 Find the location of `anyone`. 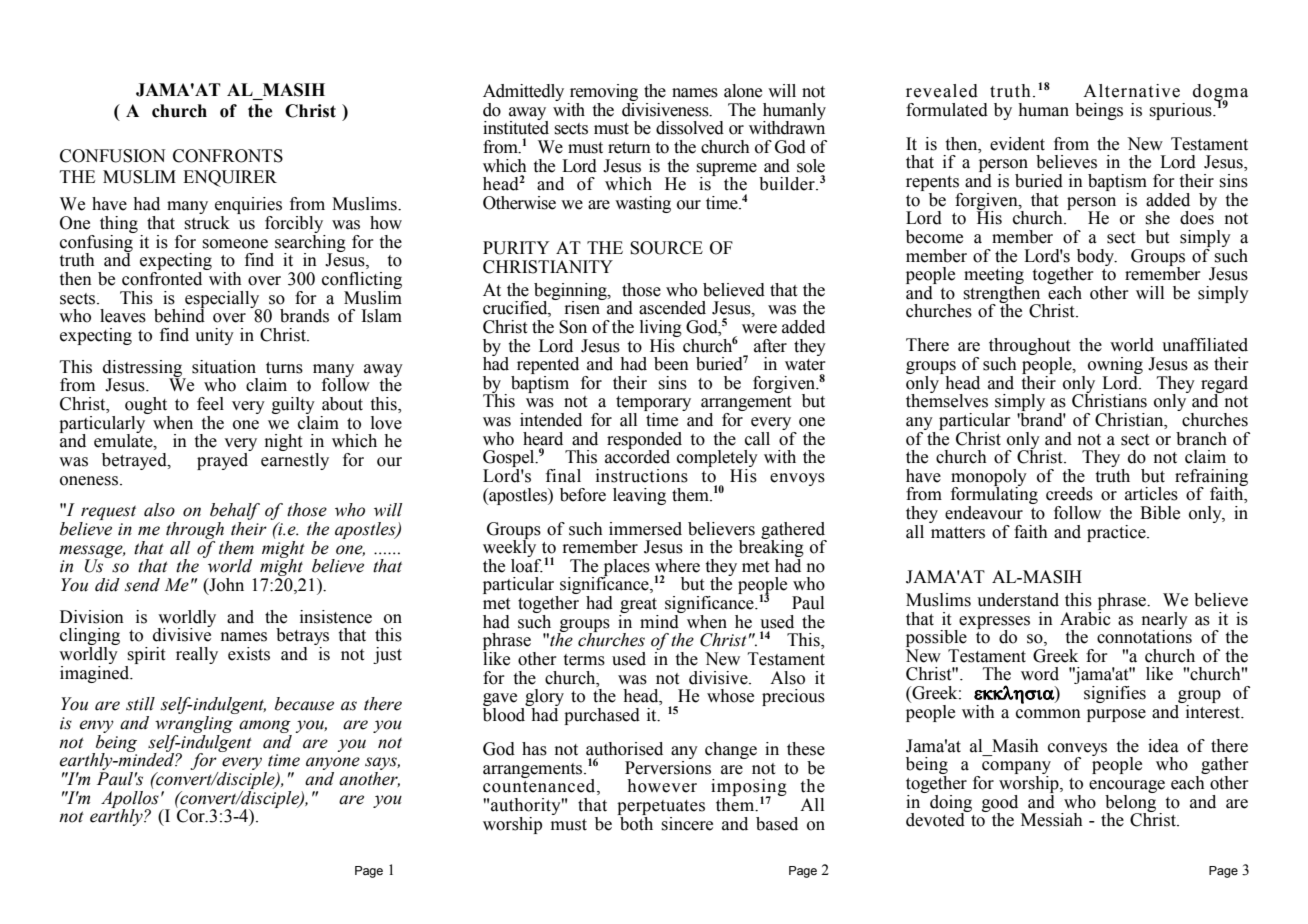

anyone is located at coordinates (333, 765).
